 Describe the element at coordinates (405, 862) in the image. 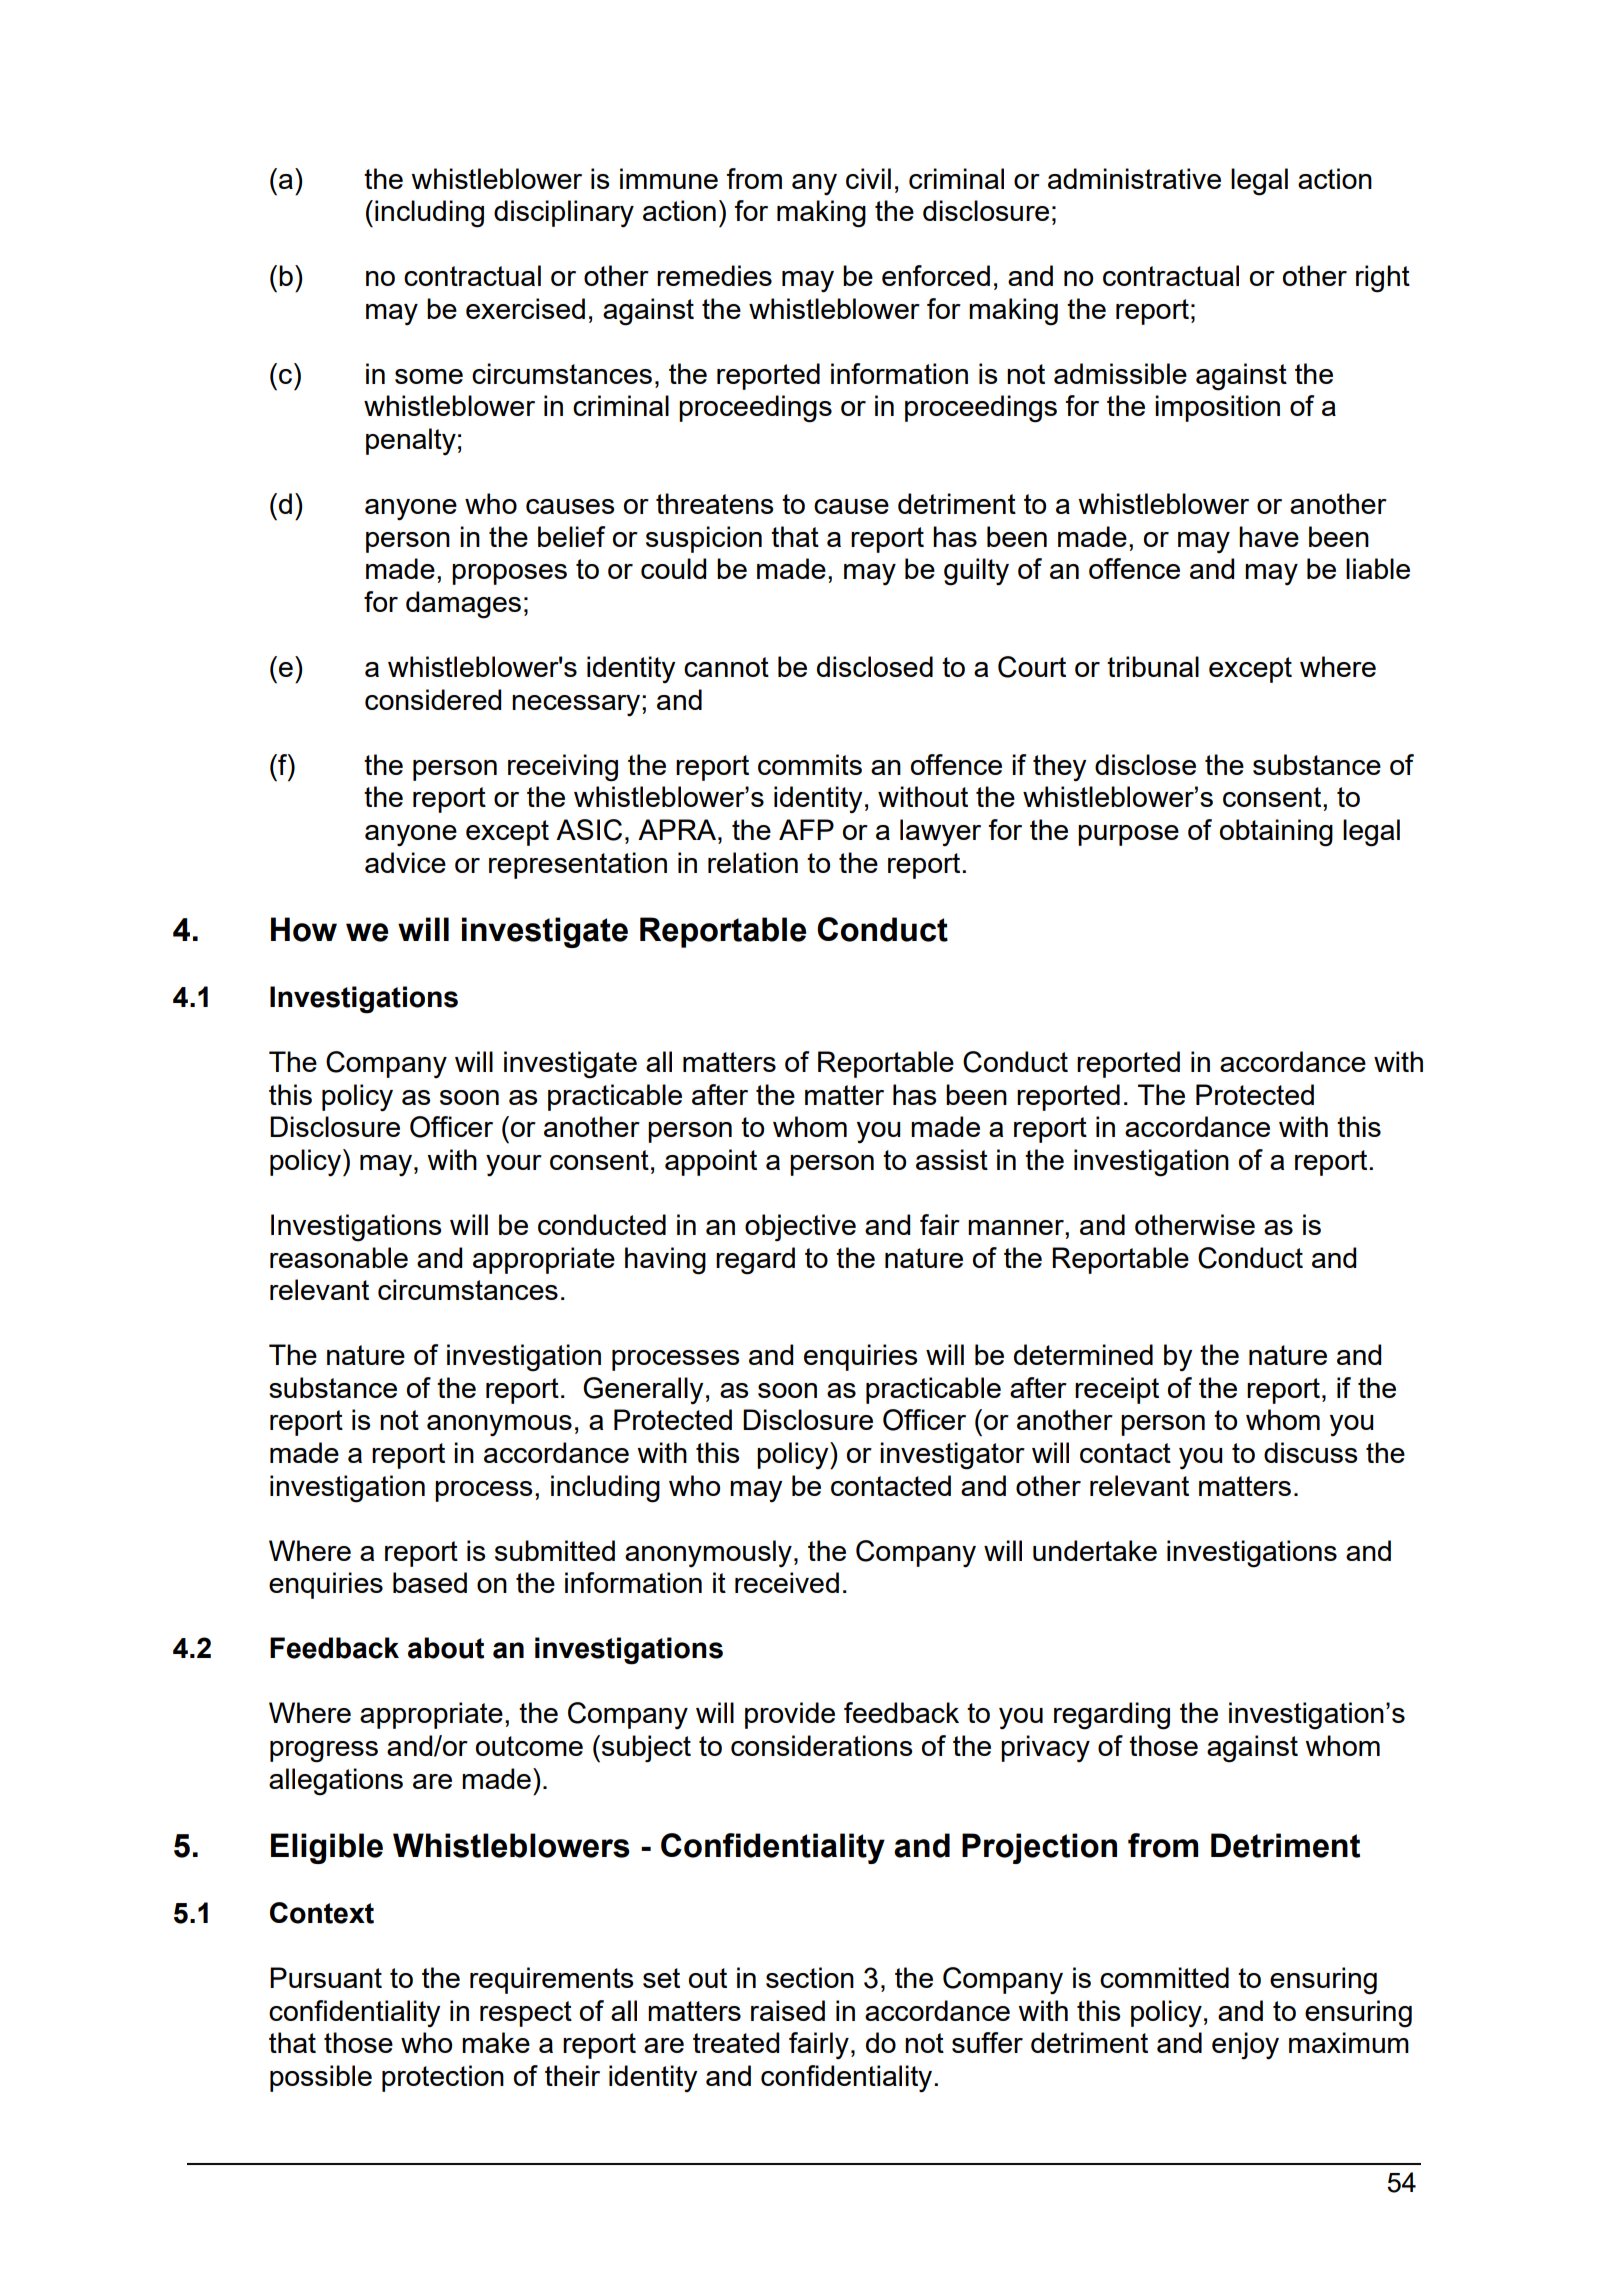

I see `advice` at that location.
